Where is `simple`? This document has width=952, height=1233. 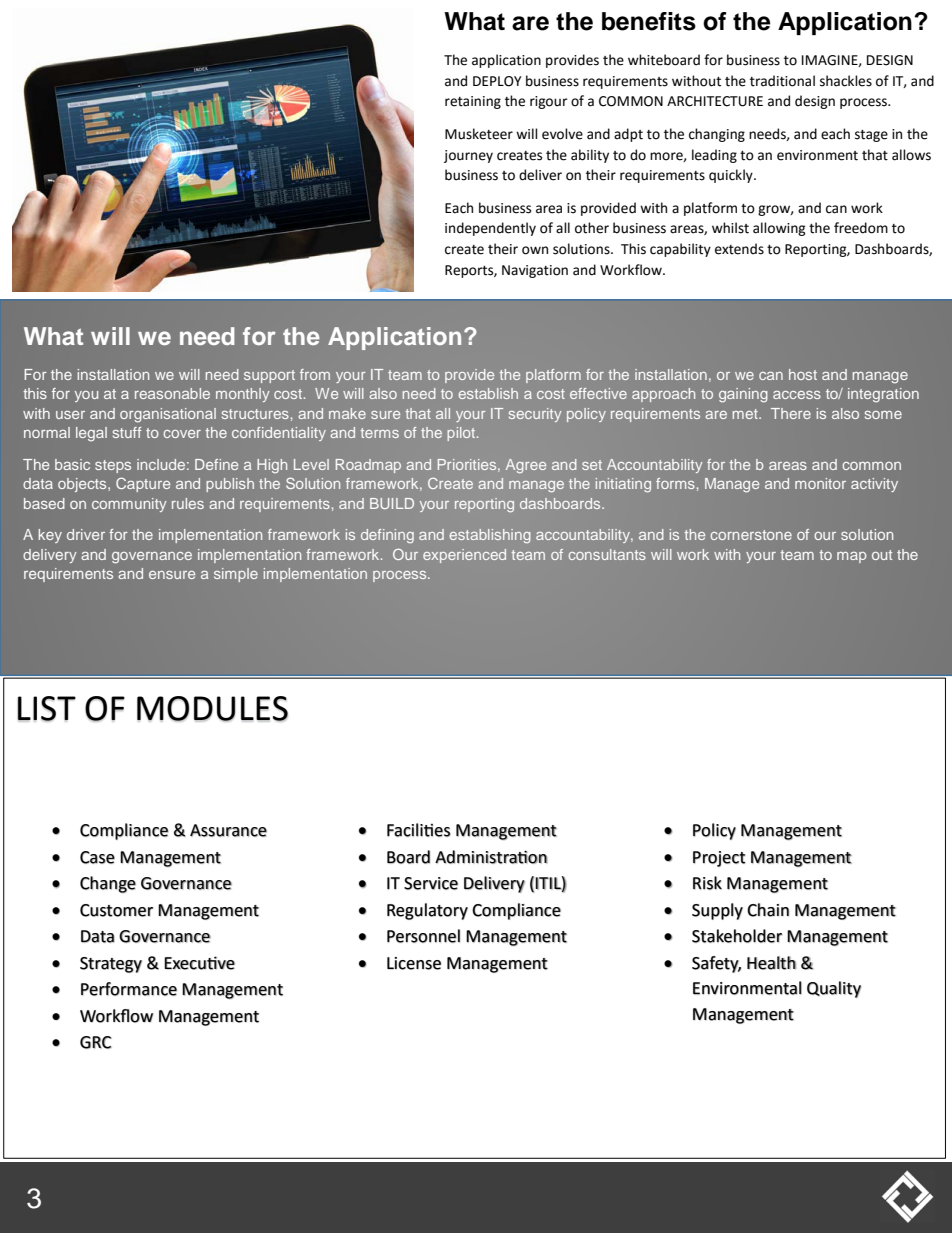
simple is located at coordinates (236, 575).
